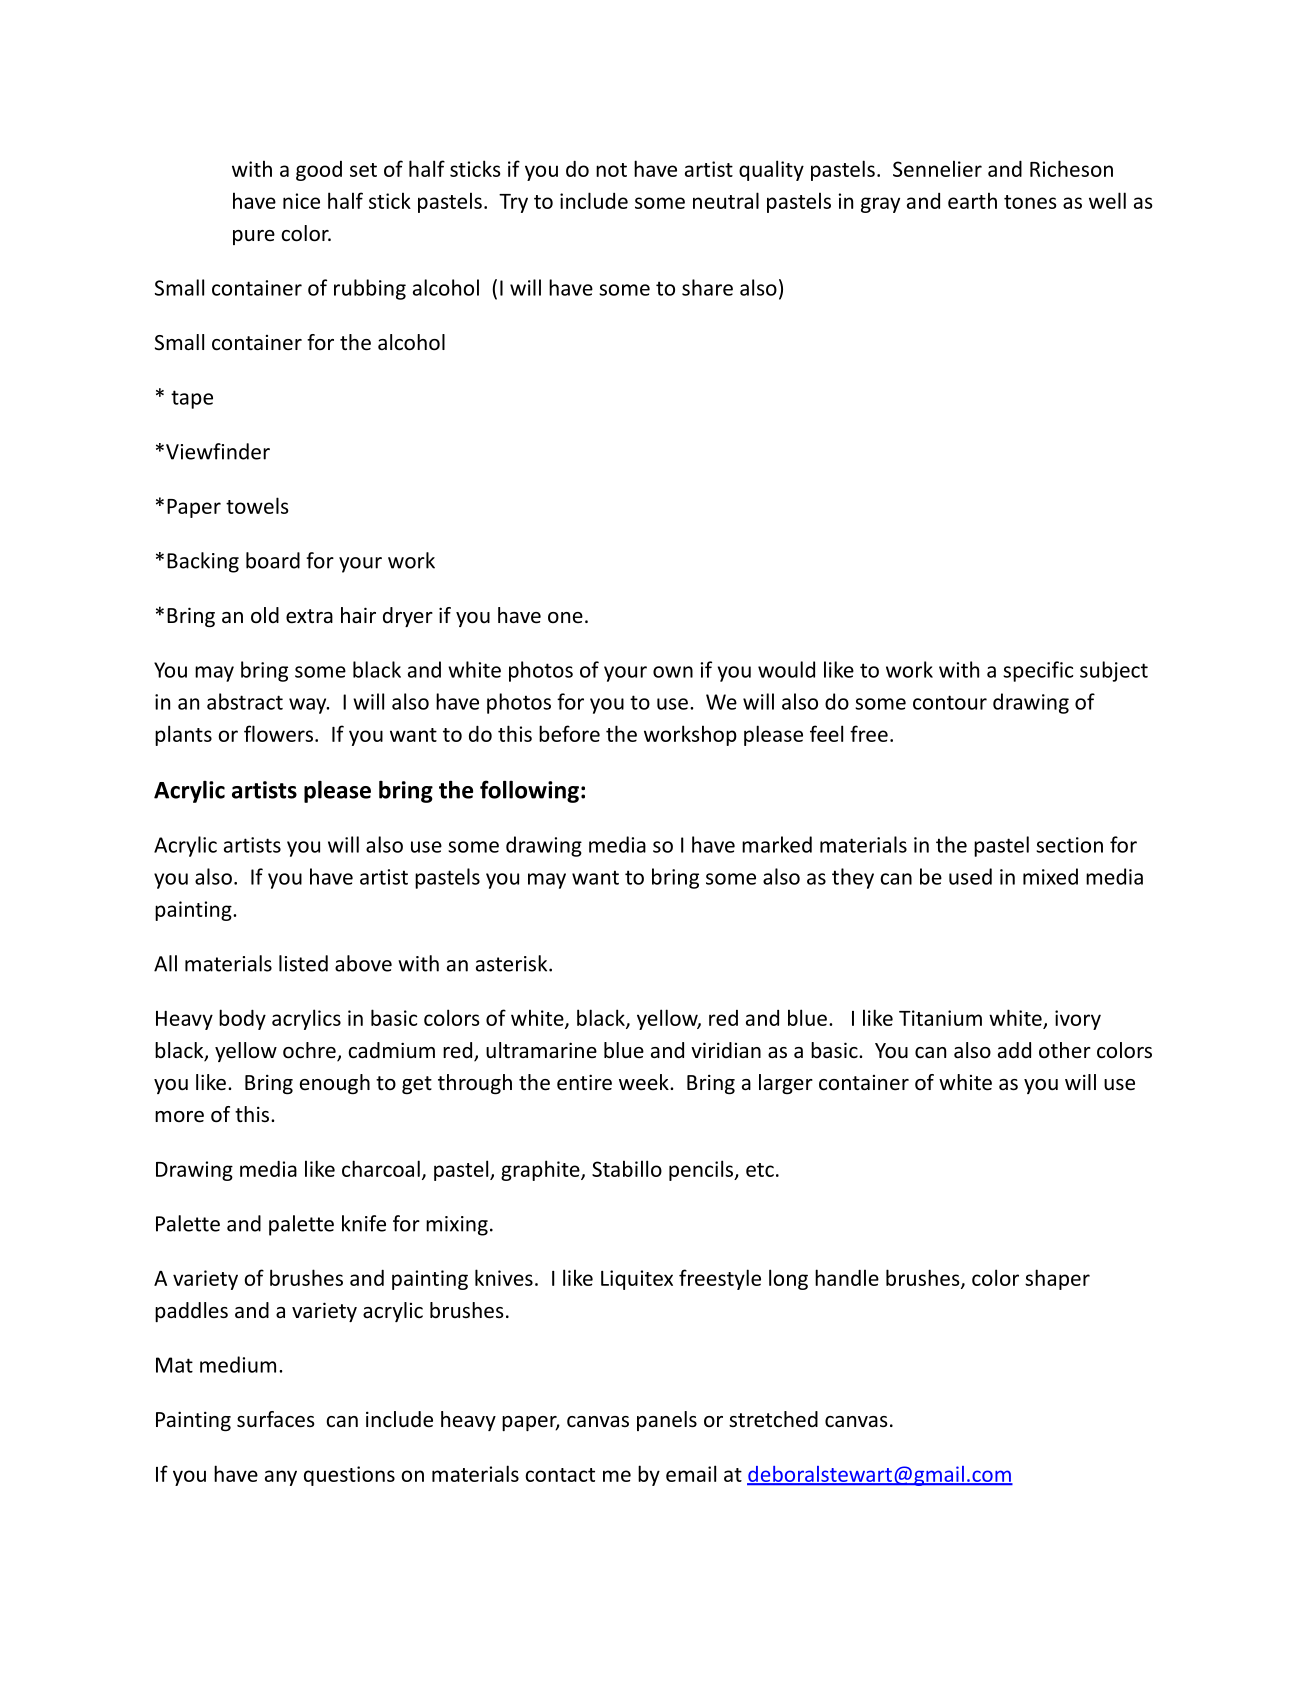 This screenshot has width=1310, height=1695. Describe the element at coordinates (1065, 1050) in the screenshot. I see `other` at that location.
